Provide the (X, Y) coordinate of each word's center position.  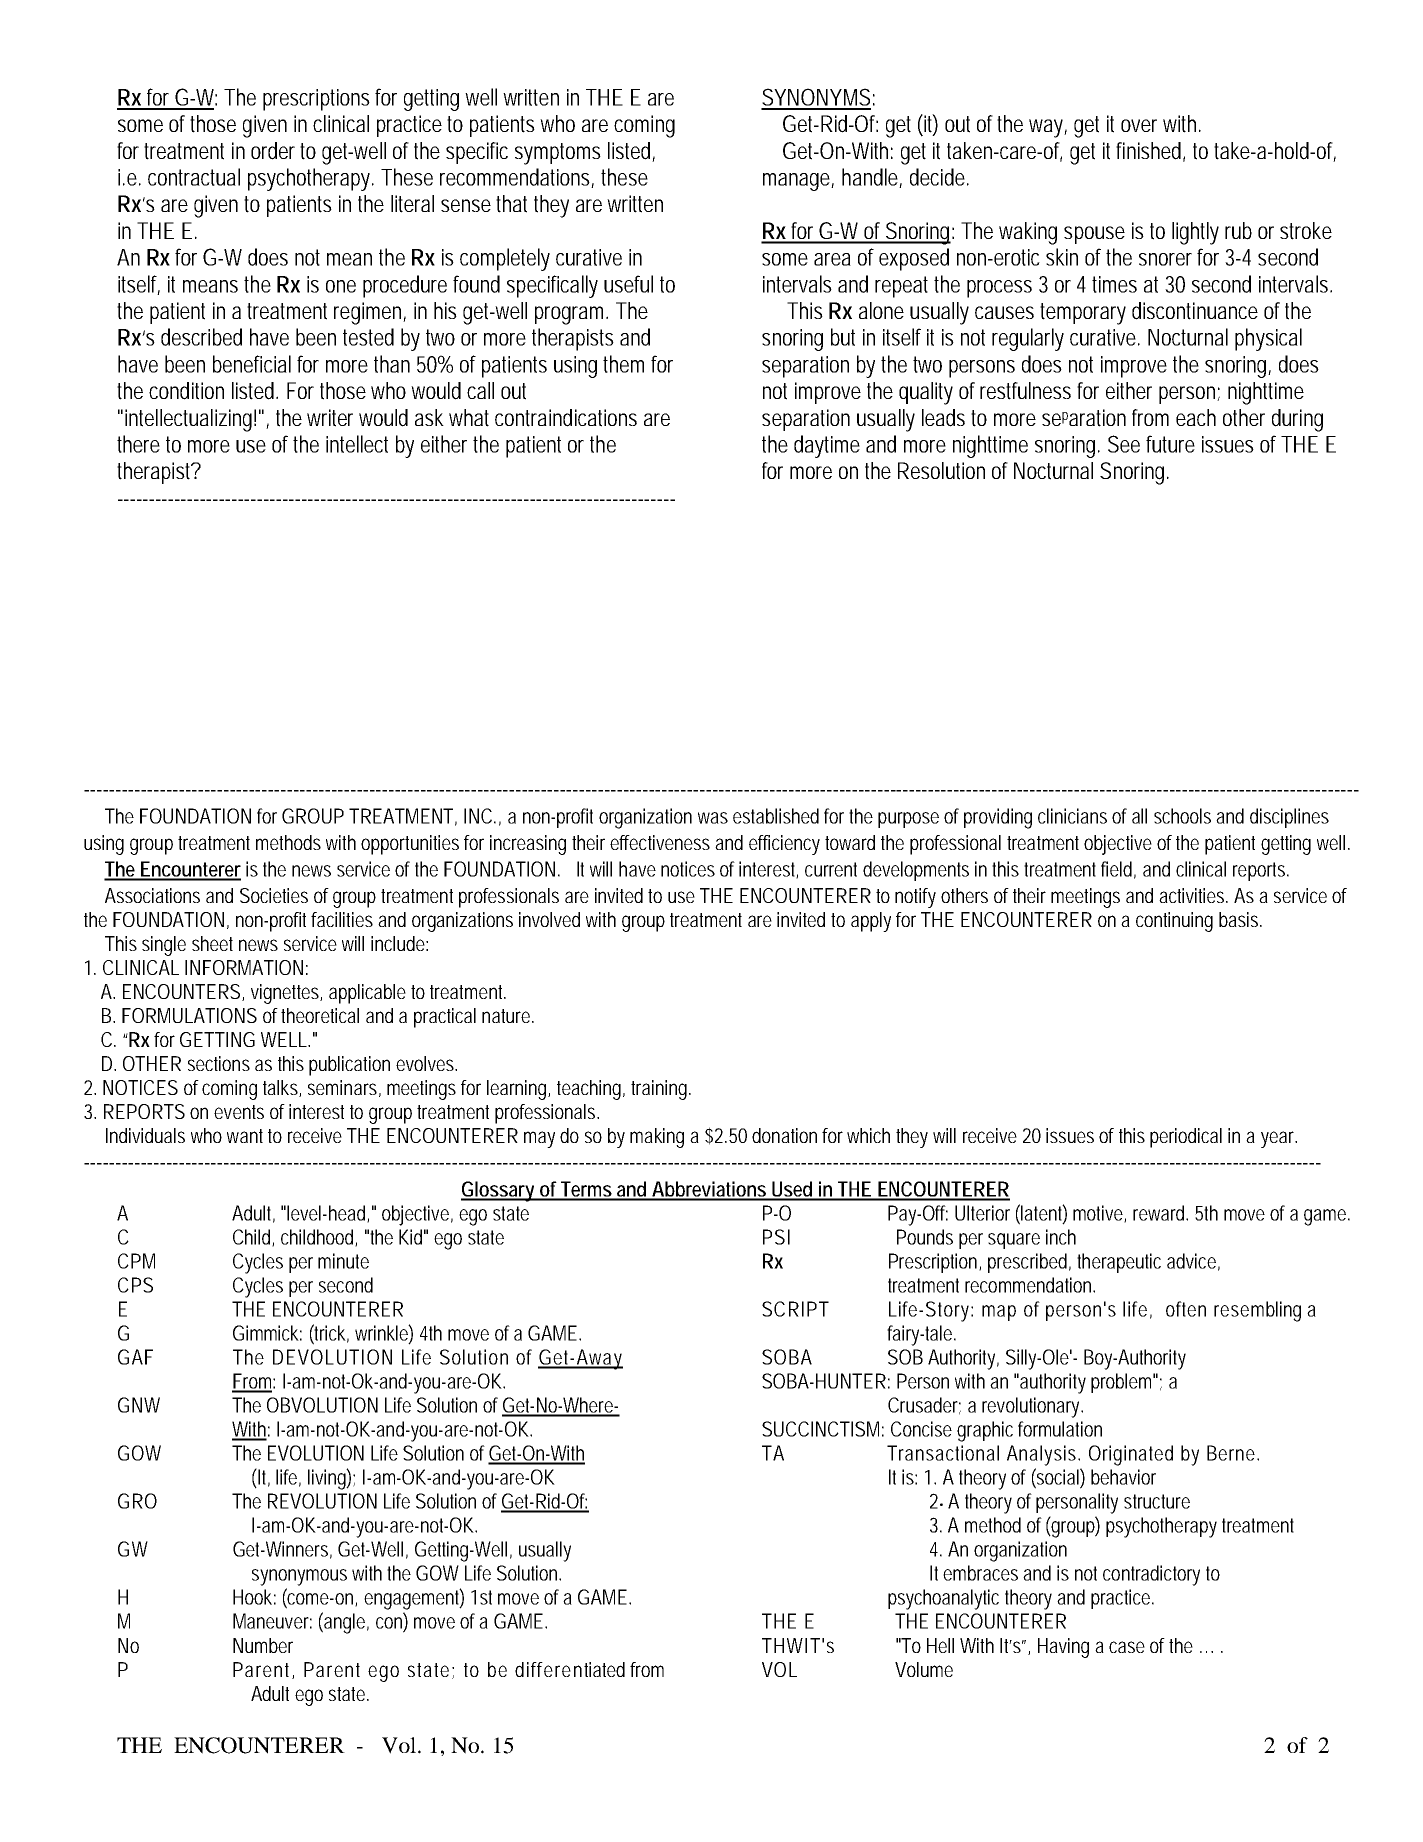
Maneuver (272, 1621)
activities (1193, 895)
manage (798, 182)
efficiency (784, 845)
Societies (274, 895)
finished (1150, 152)
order (273, 151)
